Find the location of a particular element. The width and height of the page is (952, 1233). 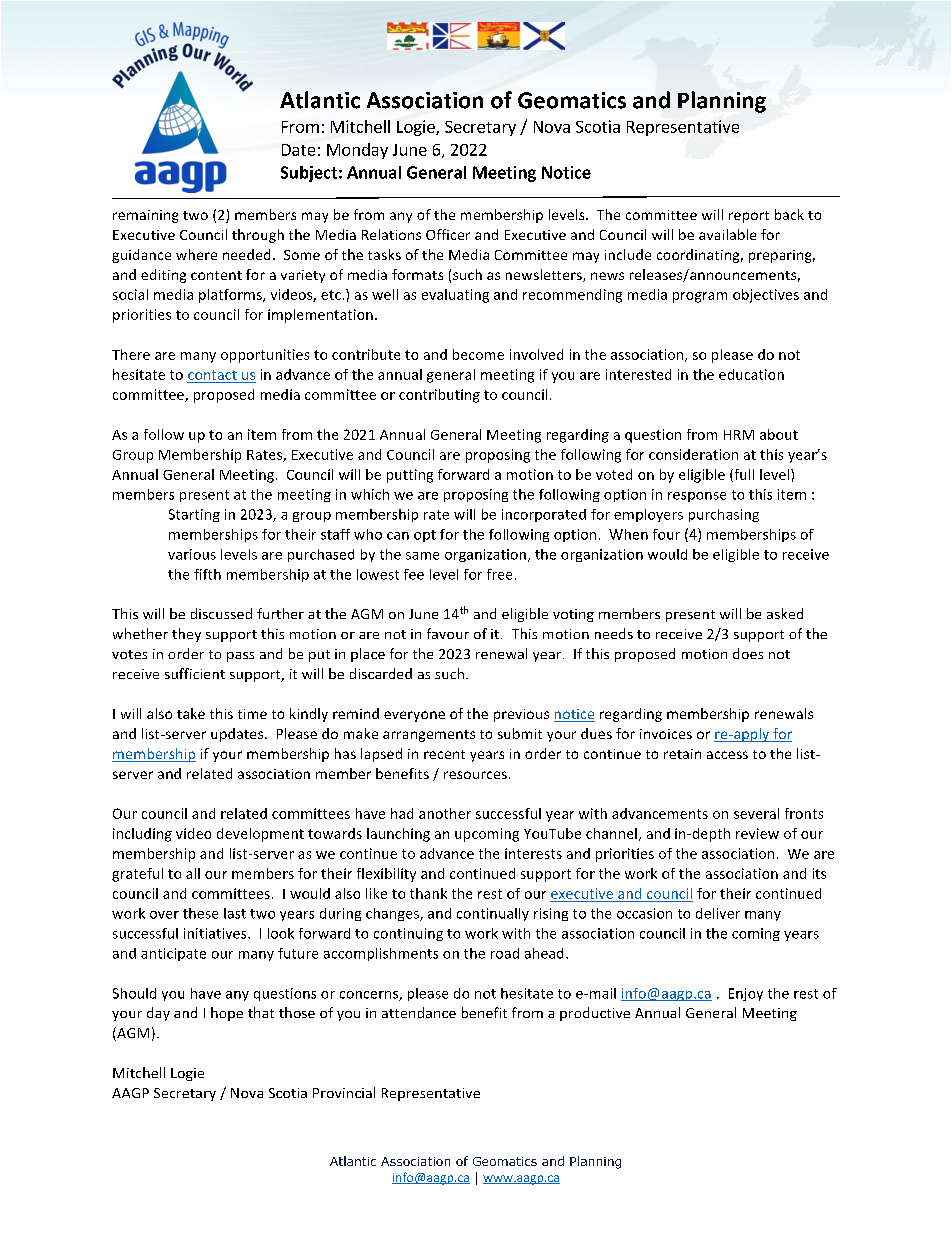

favour is located at coordinates (448, 633).
